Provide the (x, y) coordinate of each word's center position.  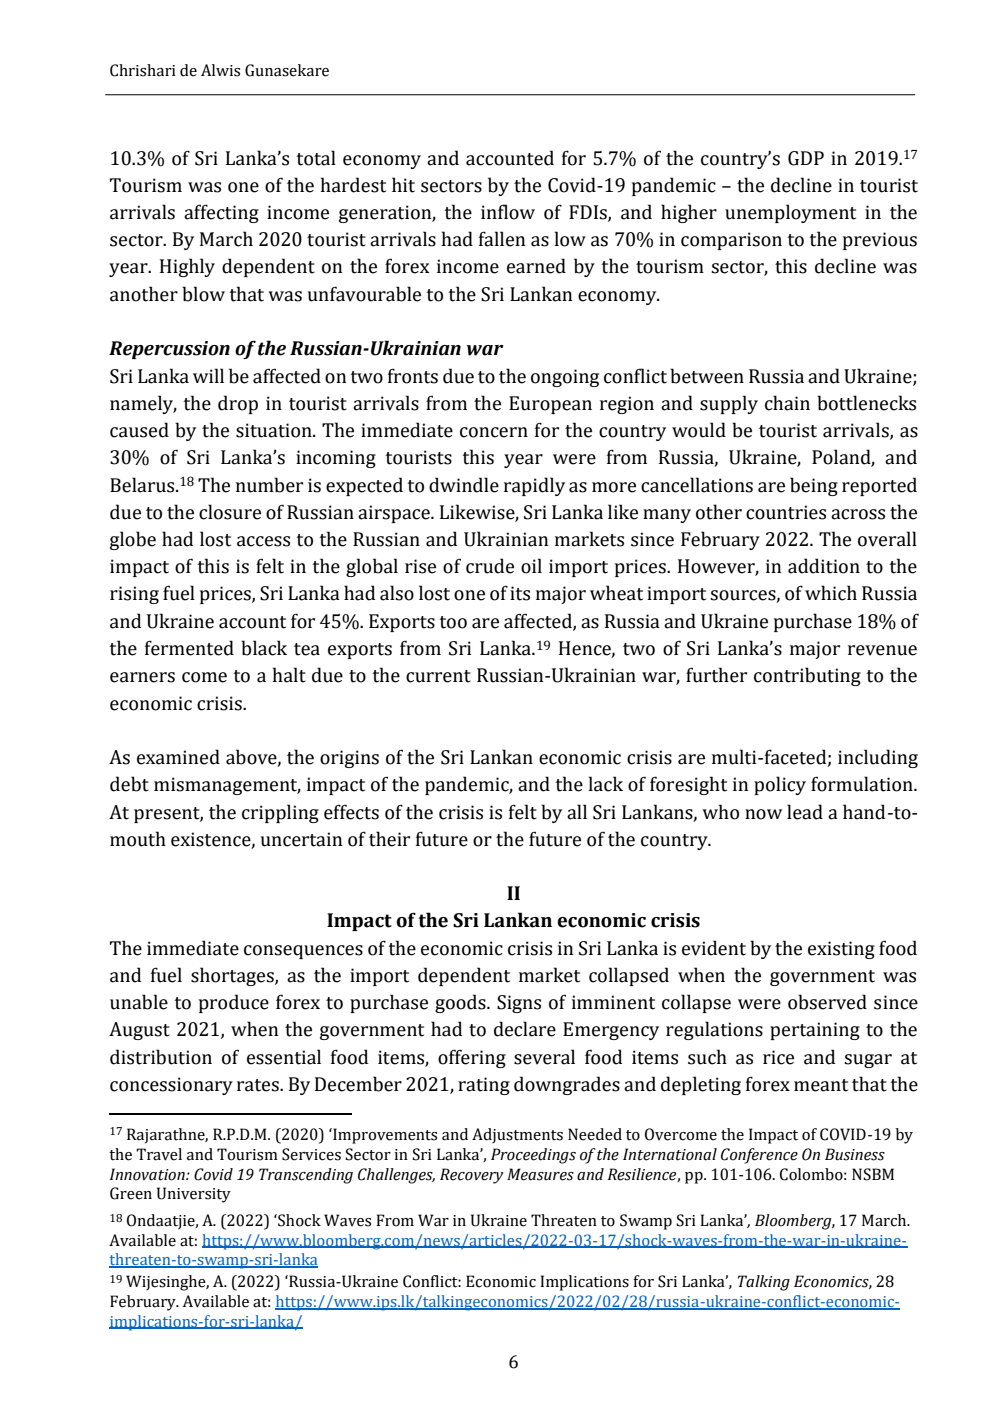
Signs (519, 1004)
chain (787, 403)
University (194, 1195)
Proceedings (533, 1156)
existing (841, 950)
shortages (233, 976)
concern (494, 432)
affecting (221, 213)
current (438, 676)
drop (238, 404)
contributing (807, 676)
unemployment (790, 213)
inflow (508, 212)
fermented (189, 648)
